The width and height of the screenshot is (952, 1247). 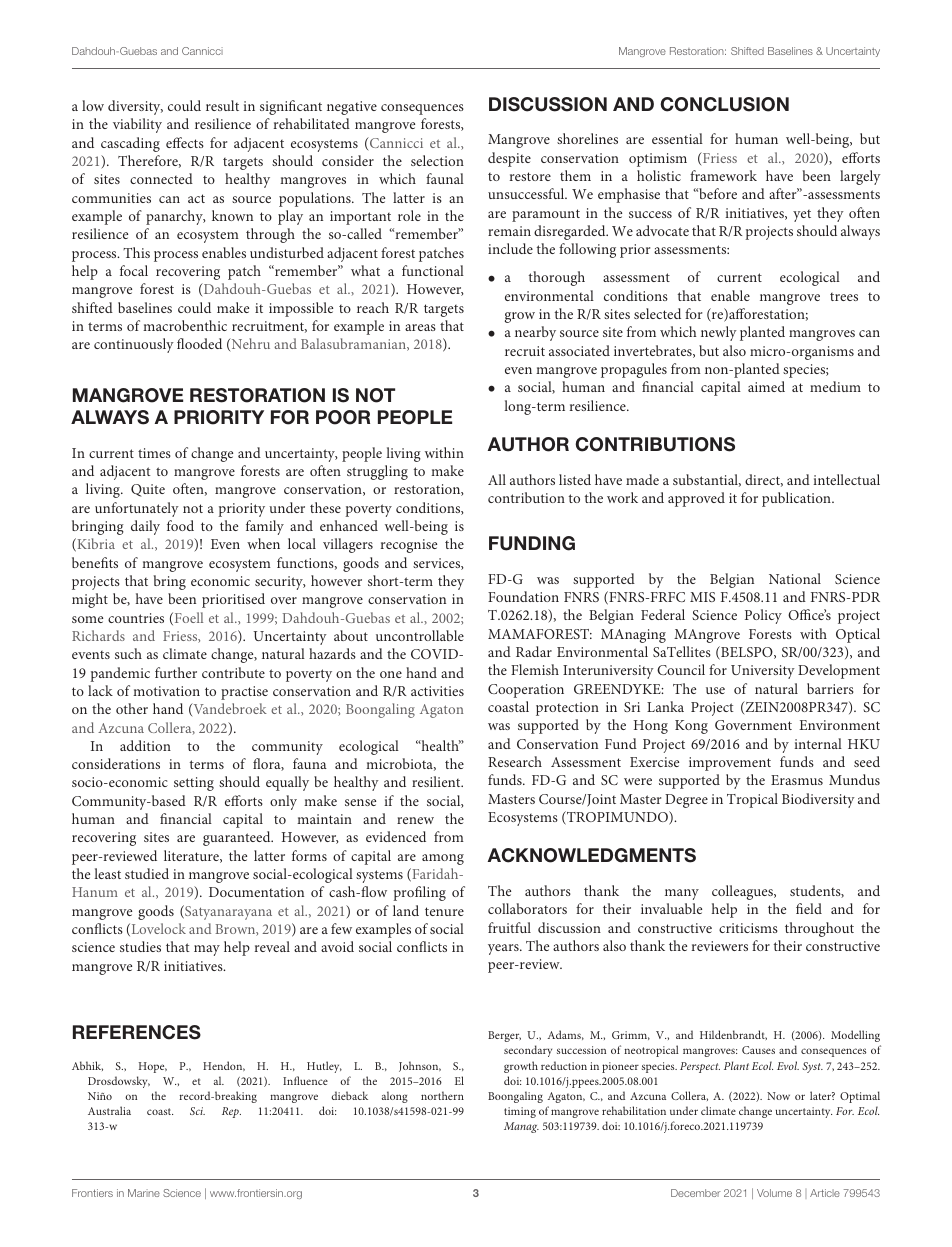 What do you see at coordinates (147, 873) in the screenshot?
I see `studied` at bounding box center [147, 873].
